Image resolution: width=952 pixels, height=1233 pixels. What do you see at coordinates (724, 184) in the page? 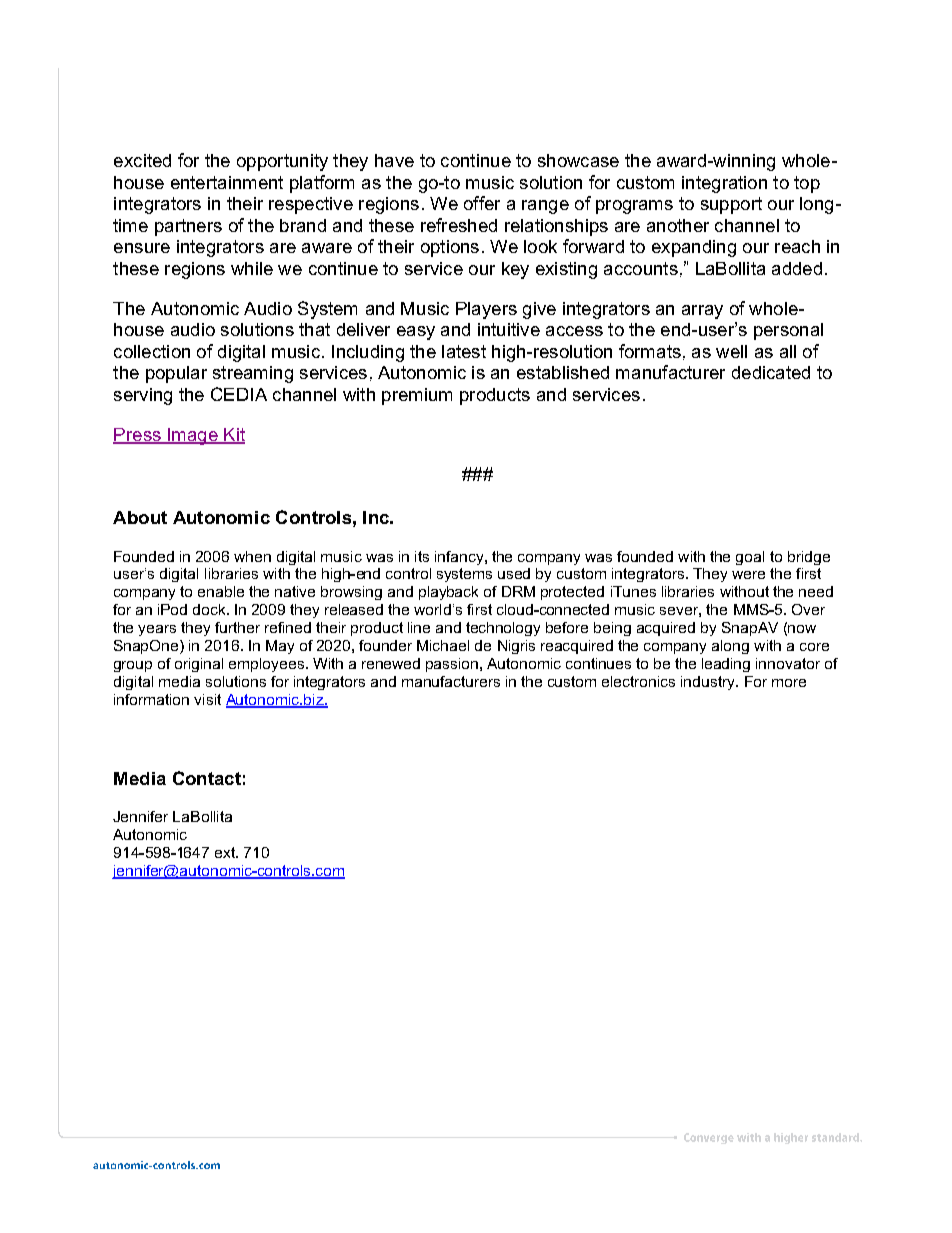
I see `integration` at bounding box center [724, 184].
